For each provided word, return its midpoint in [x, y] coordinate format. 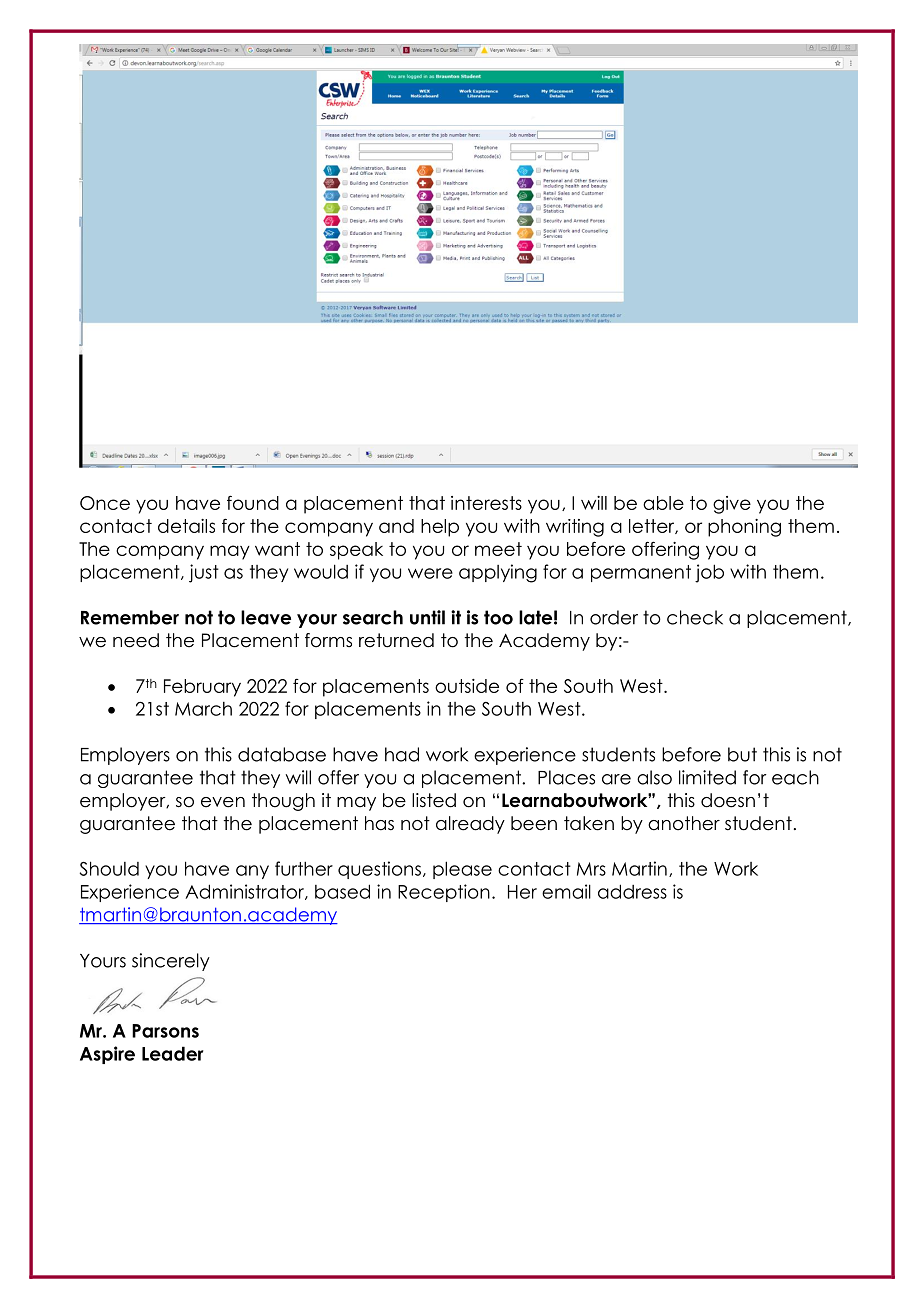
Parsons [165, 1031]
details [186, 526]
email [566, 891]
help [440, 528]
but [742, 754]
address [632, 891]
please [462, 870]
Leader [173, 1053]
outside [467, 686]
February [202, 688]
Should [109, 868]
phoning [744, 528]
